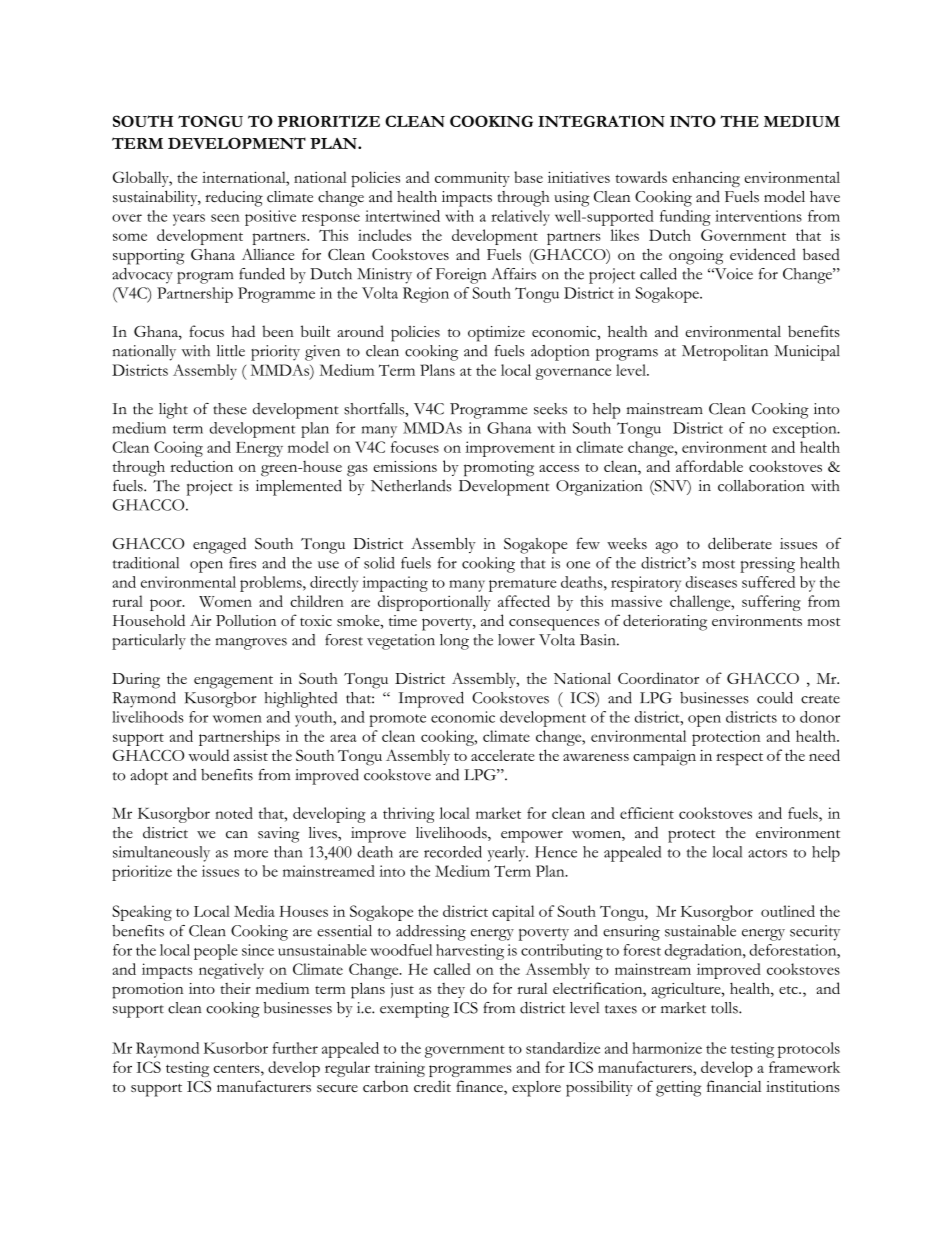  Describe the element at coordinates (771, 603) in the screenshot. I see `suffering` at that location.
